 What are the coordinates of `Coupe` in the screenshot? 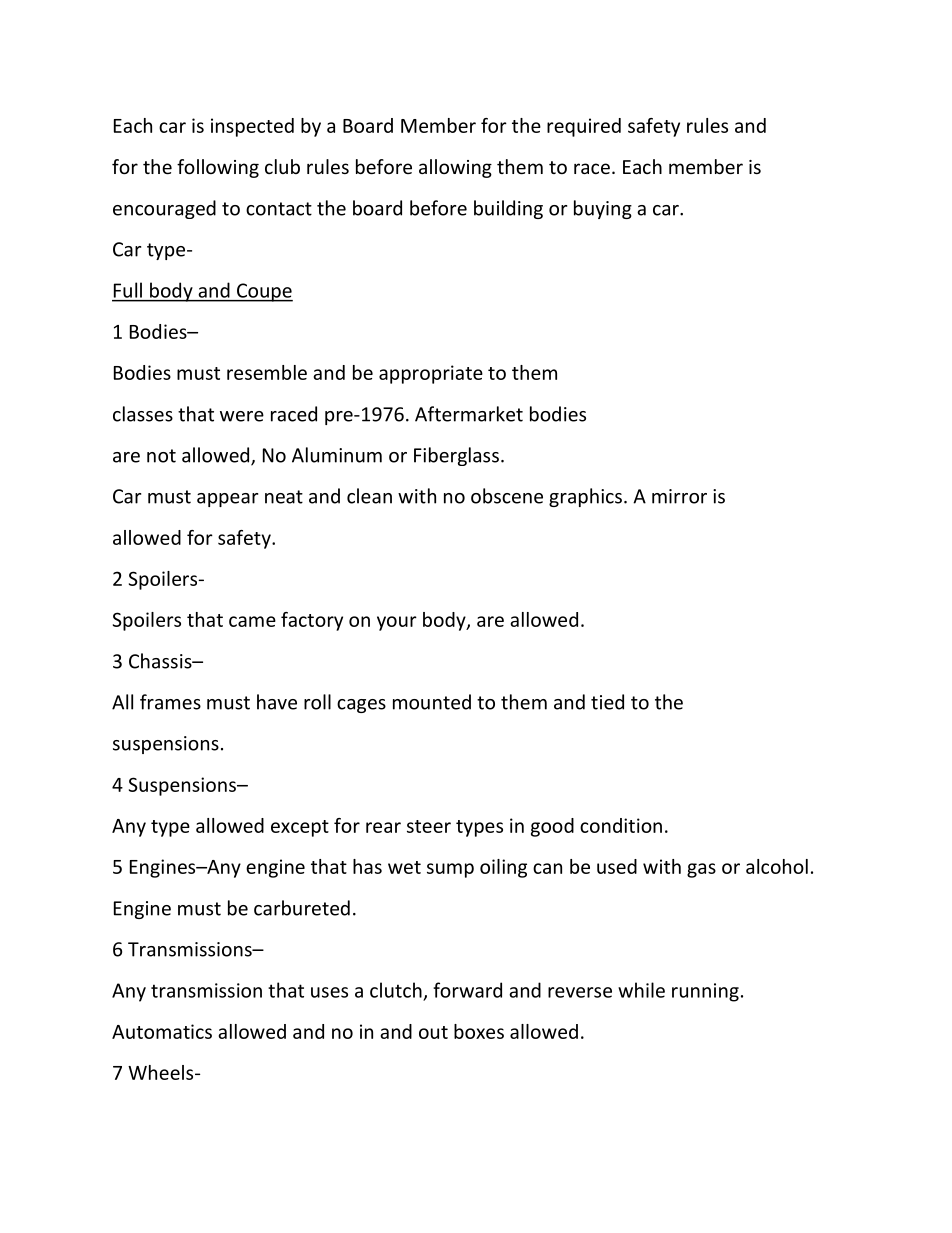 It's located at (264, 292).
